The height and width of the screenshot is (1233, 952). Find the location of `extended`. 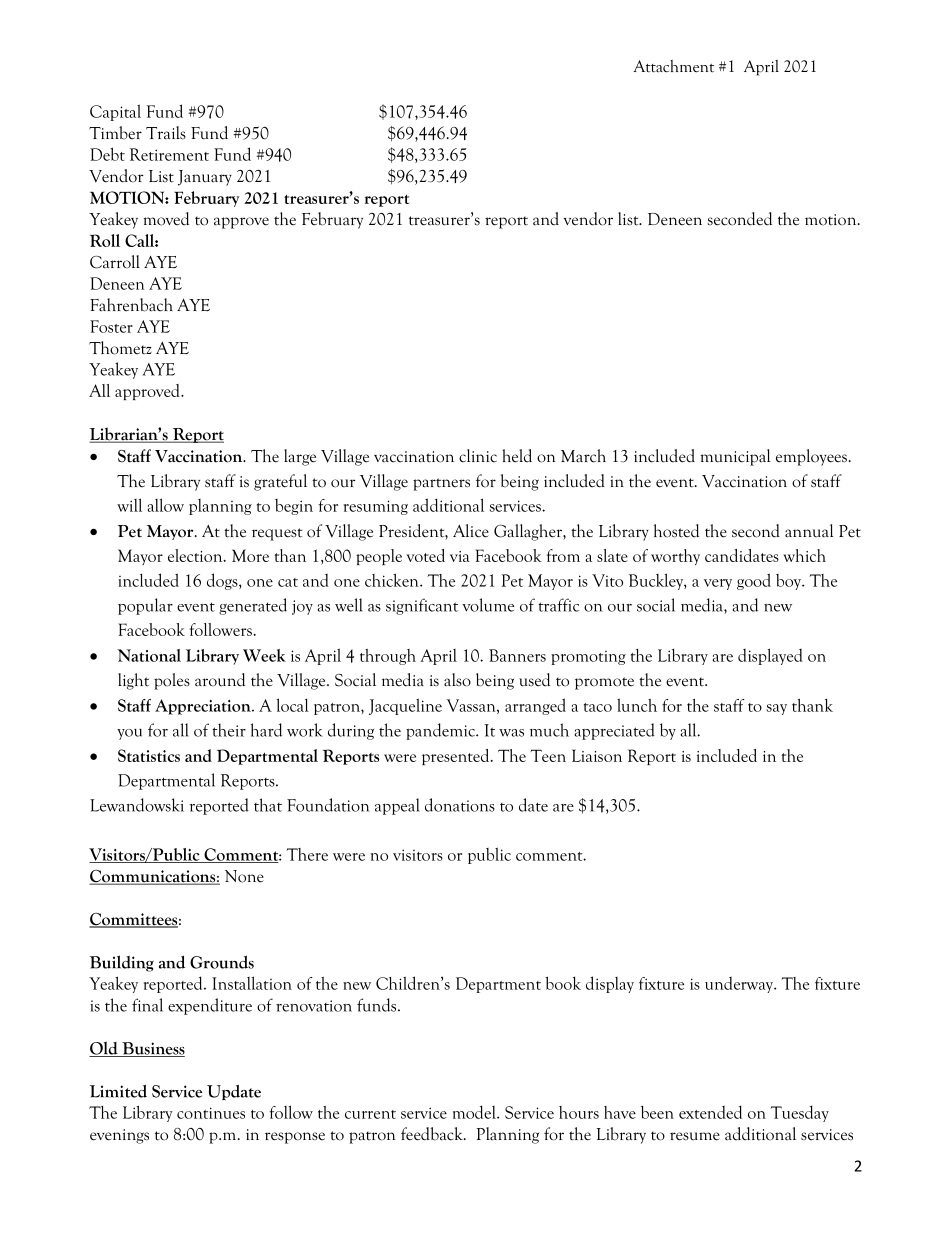

extended is located at coordinates (710, 1112).
